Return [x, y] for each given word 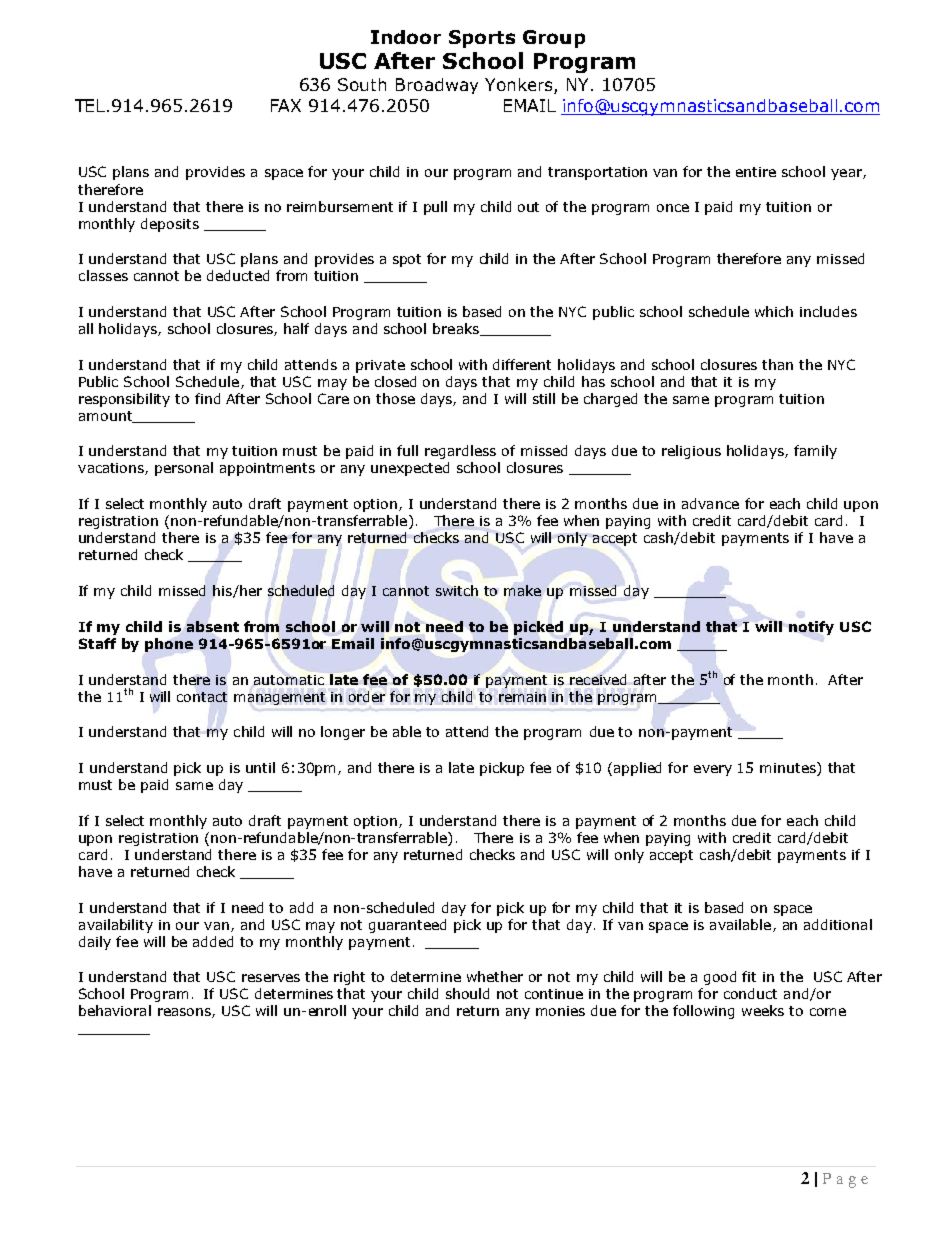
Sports [482, 39]
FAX [286, 105]
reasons [185, 1013]
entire [756, 172]
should [467, 993]
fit [749, 976]
